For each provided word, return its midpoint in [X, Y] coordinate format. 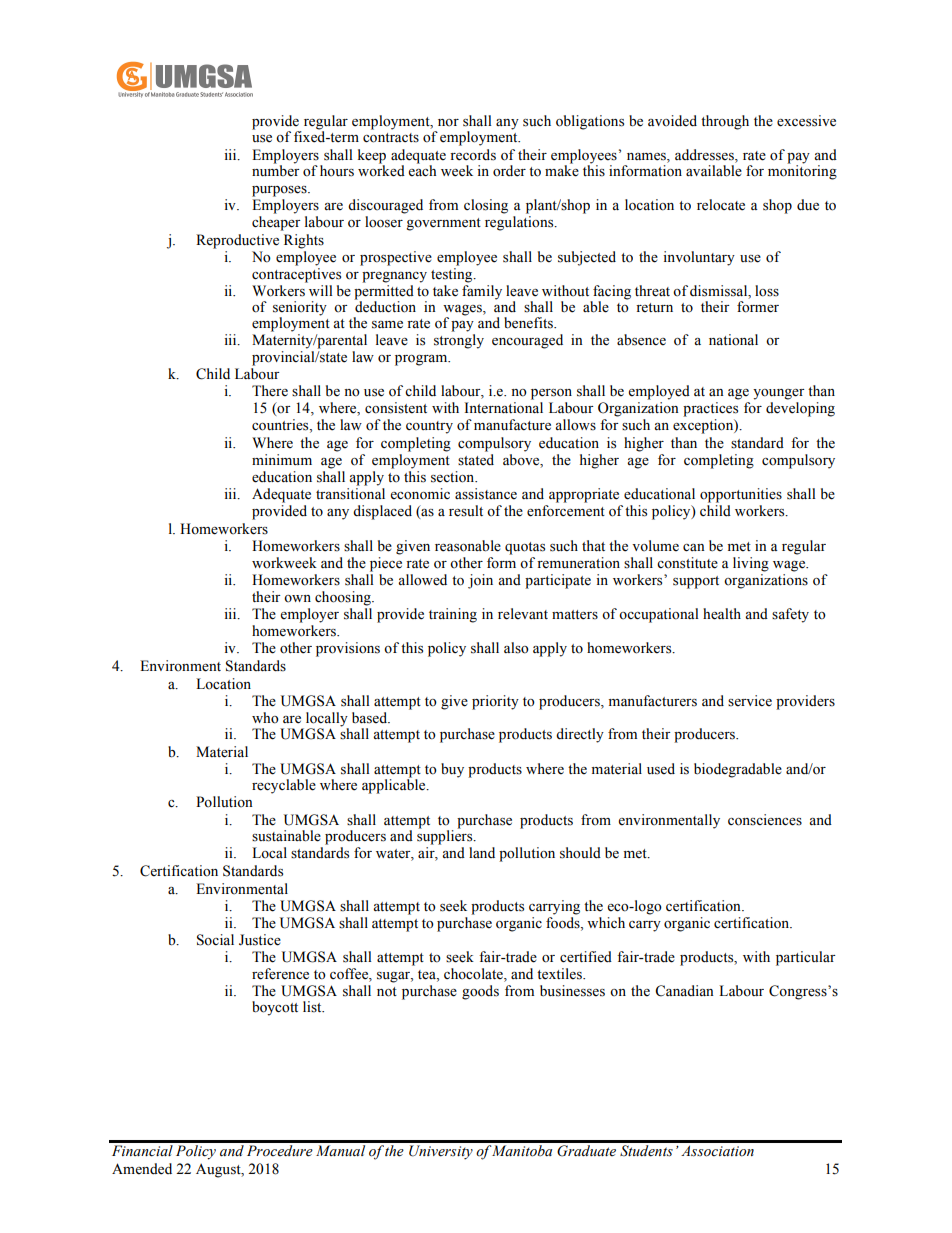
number [276, 170]
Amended [142, 1169]
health [722, 614]
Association [717, 1151]
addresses [705, 155]
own [297, 599]
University [441, 1152]
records [473, 155]
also [516, 648]
